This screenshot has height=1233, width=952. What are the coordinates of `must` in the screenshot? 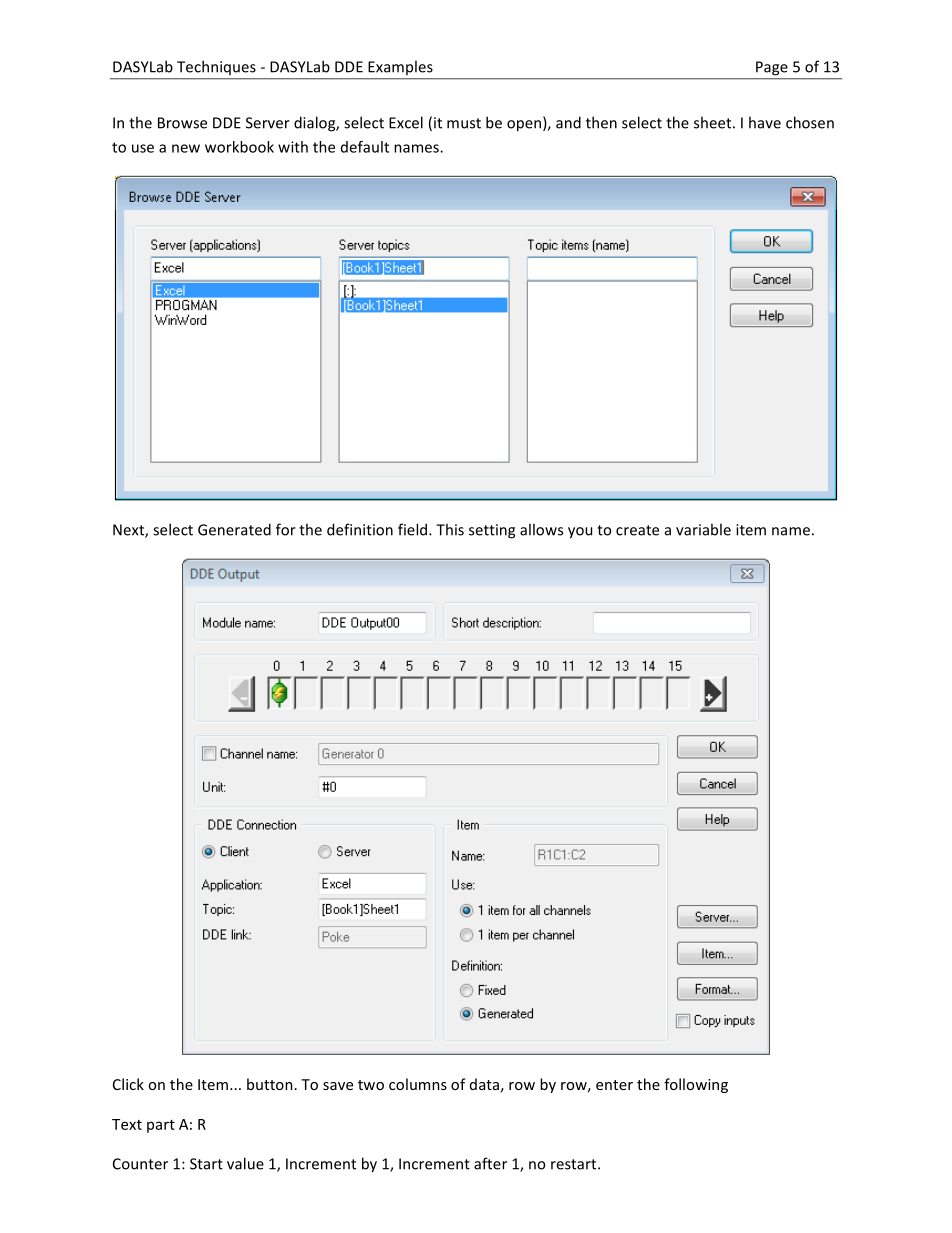 It's located at (464, 123).
